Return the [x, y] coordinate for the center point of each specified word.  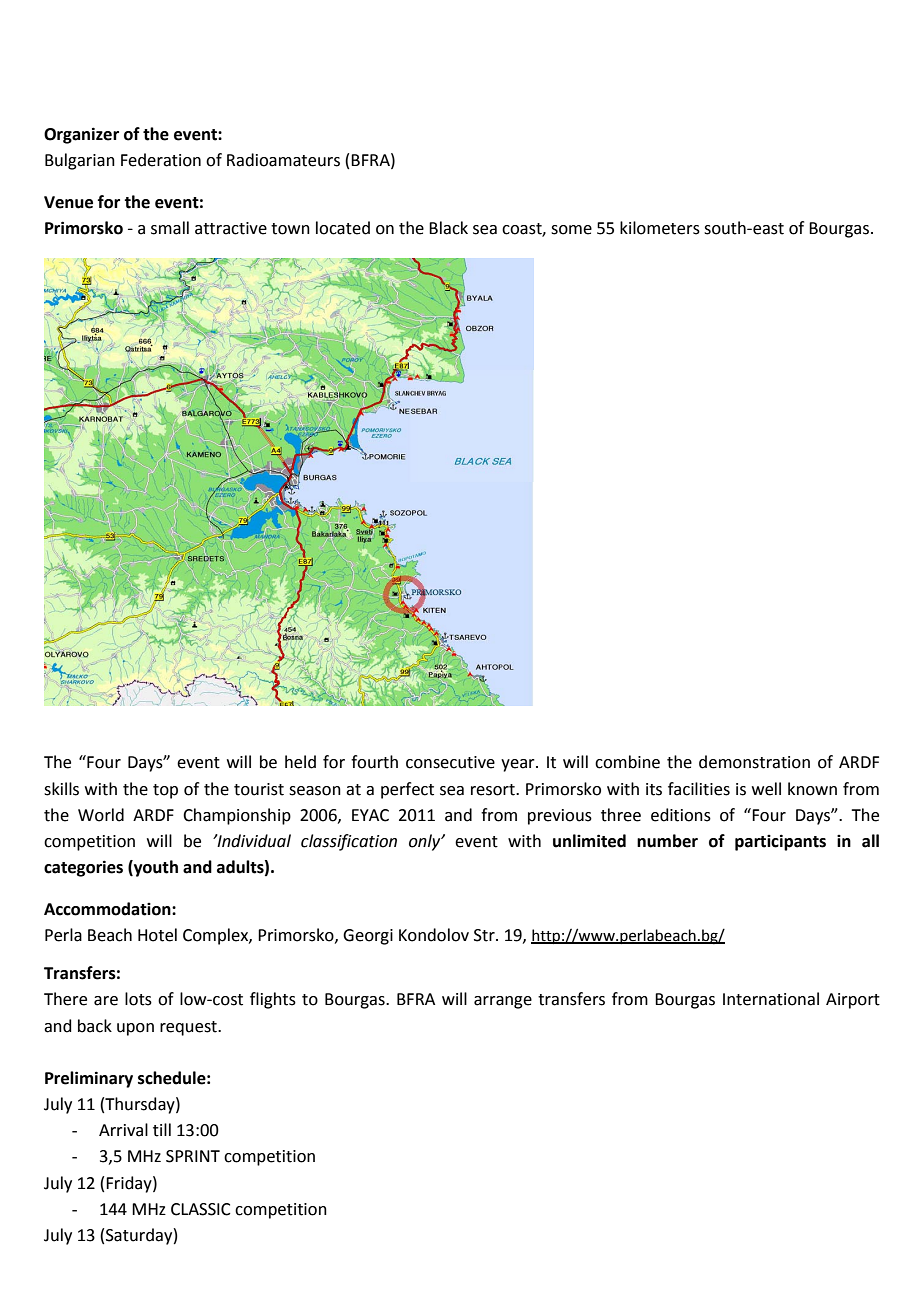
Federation [161, 160]
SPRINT [193, 1156]
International [771, 999]
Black [448, 228]
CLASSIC [201, 1209]
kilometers [660, 228]
